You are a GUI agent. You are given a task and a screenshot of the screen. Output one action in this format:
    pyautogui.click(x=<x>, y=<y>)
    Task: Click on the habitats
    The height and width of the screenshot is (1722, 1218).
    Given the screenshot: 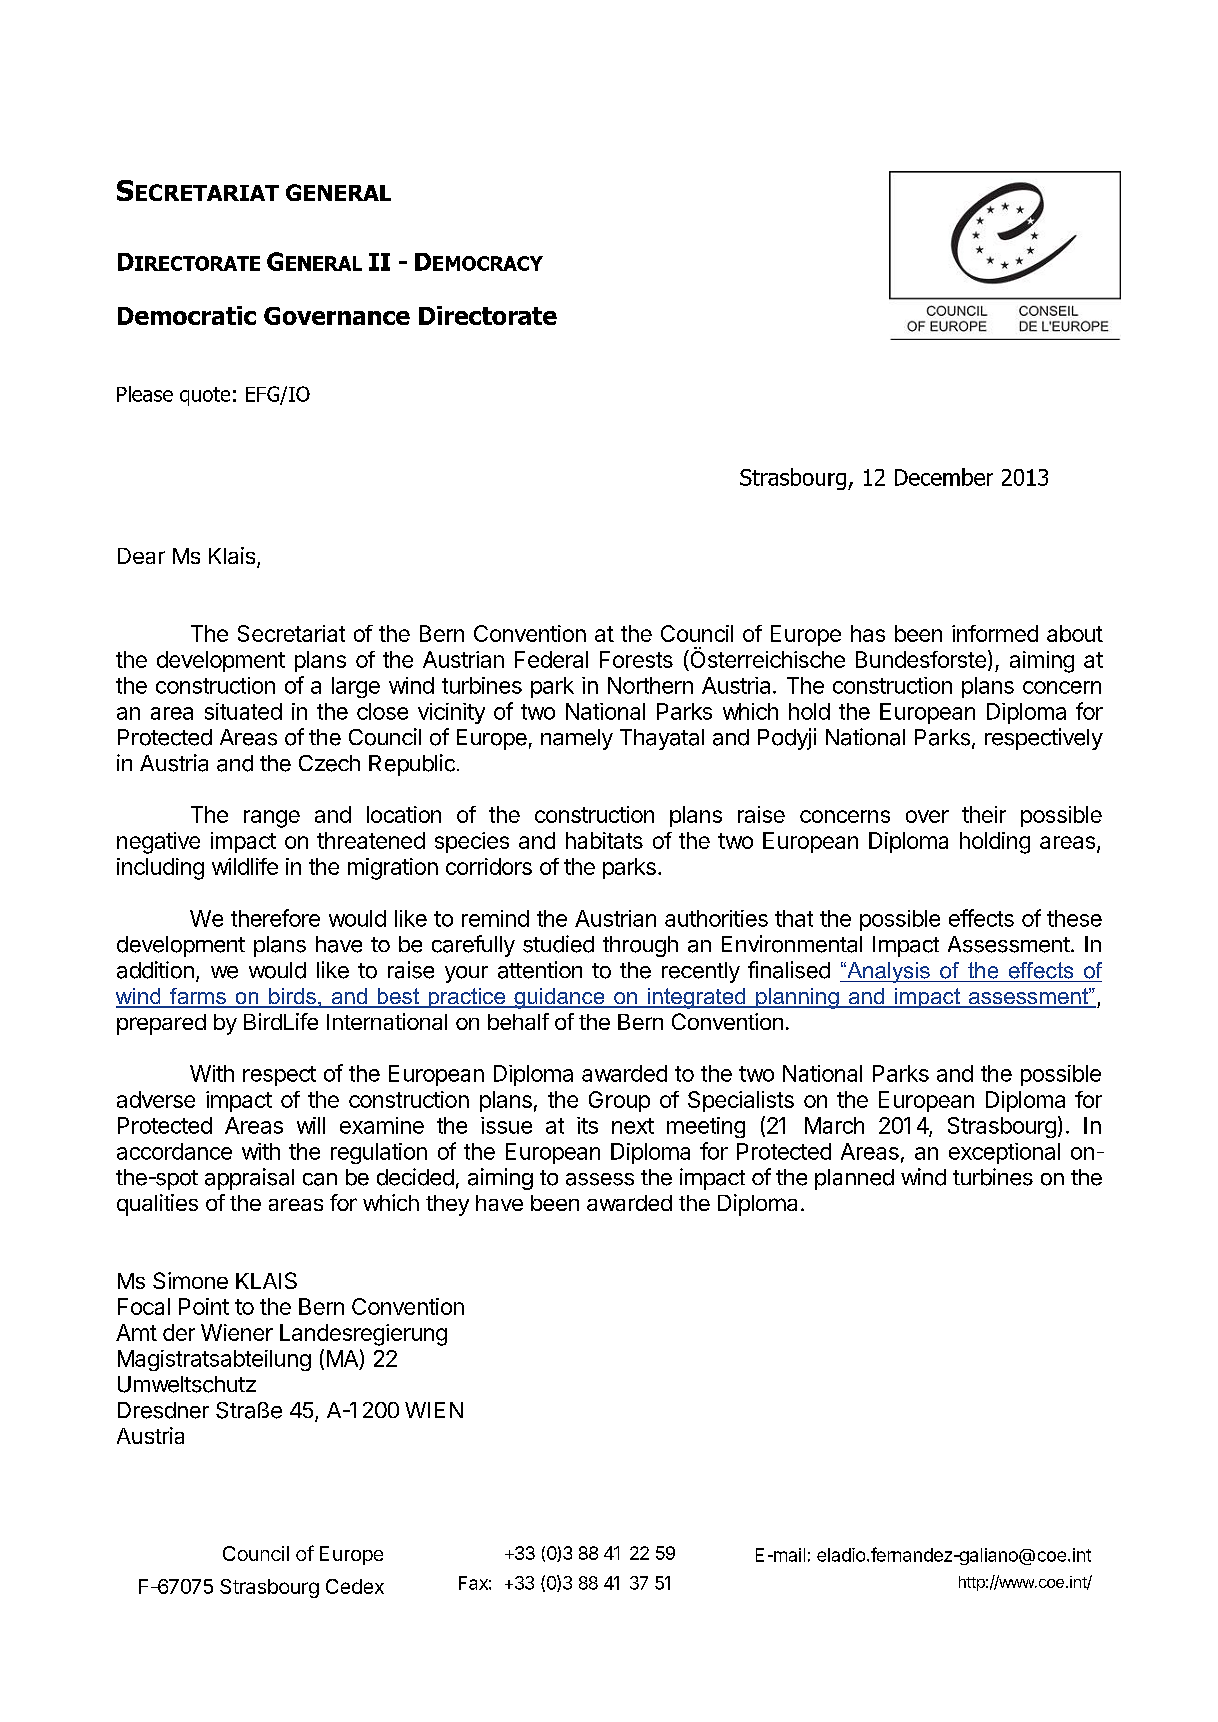 What is the action you would take?
    pyautogui.click(x=604, y=840)
